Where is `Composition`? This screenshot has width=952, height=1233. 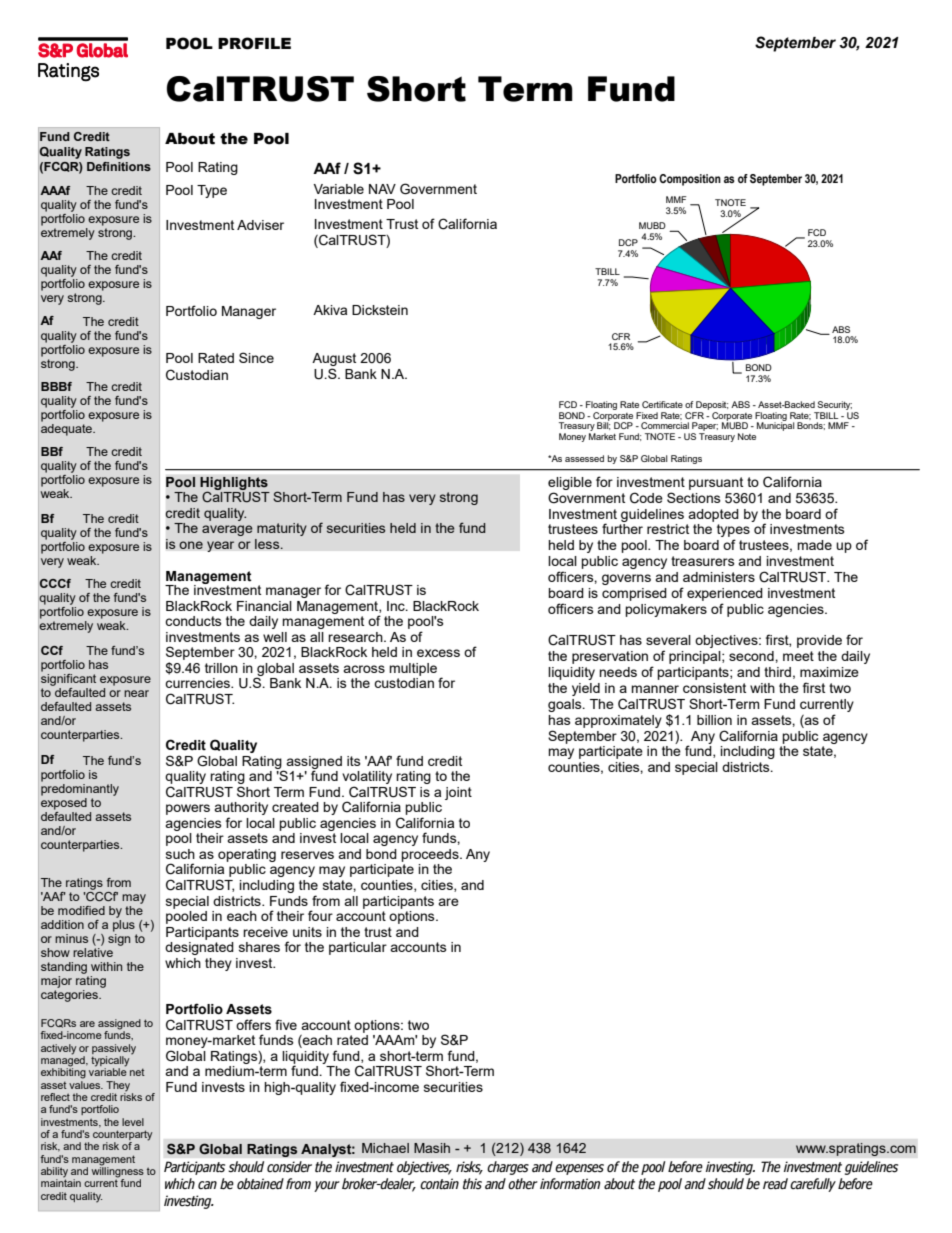
Composition is located at coordinates (690, 180).
